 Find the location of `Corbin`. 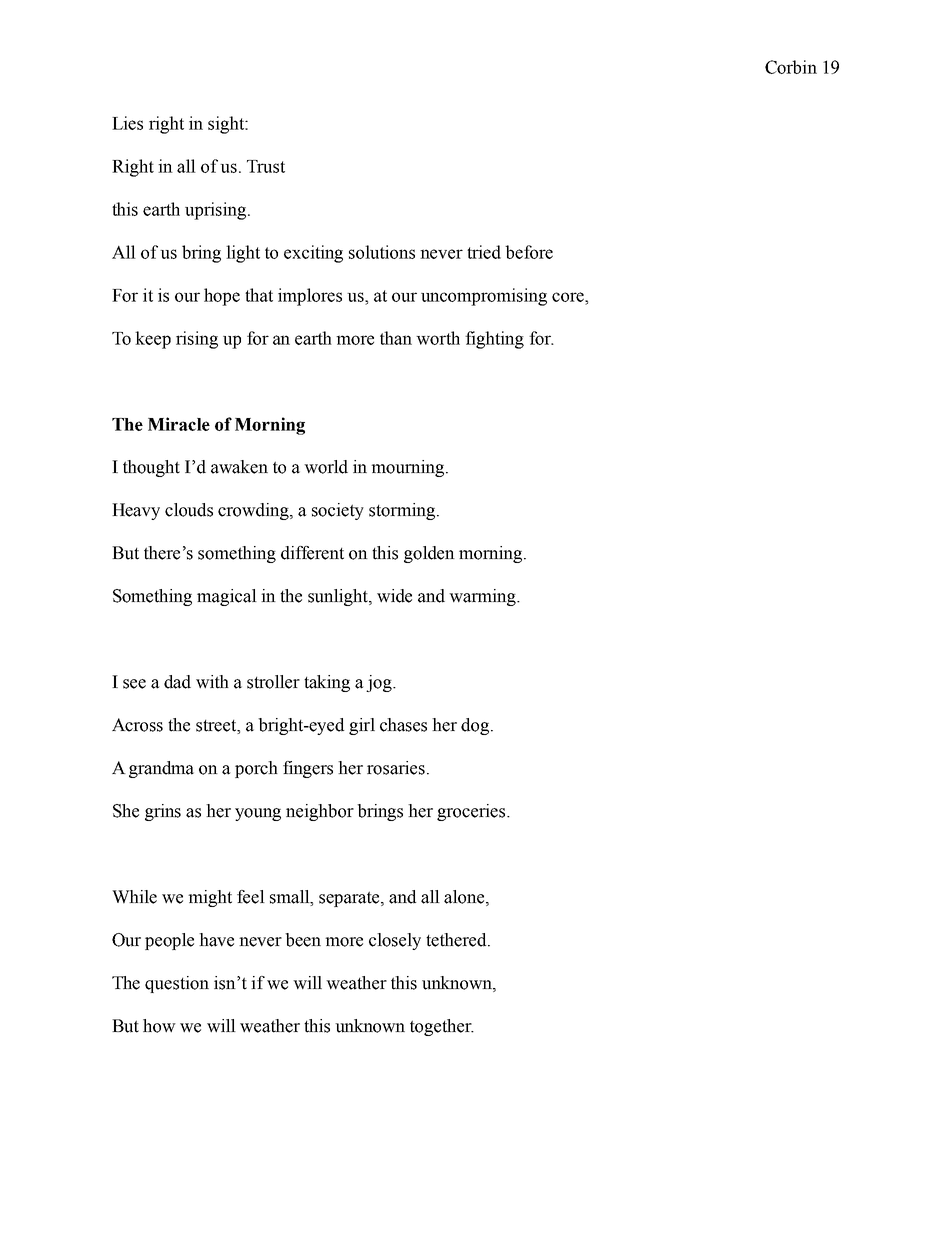

Corbin is located at coordinates (791, 67).
